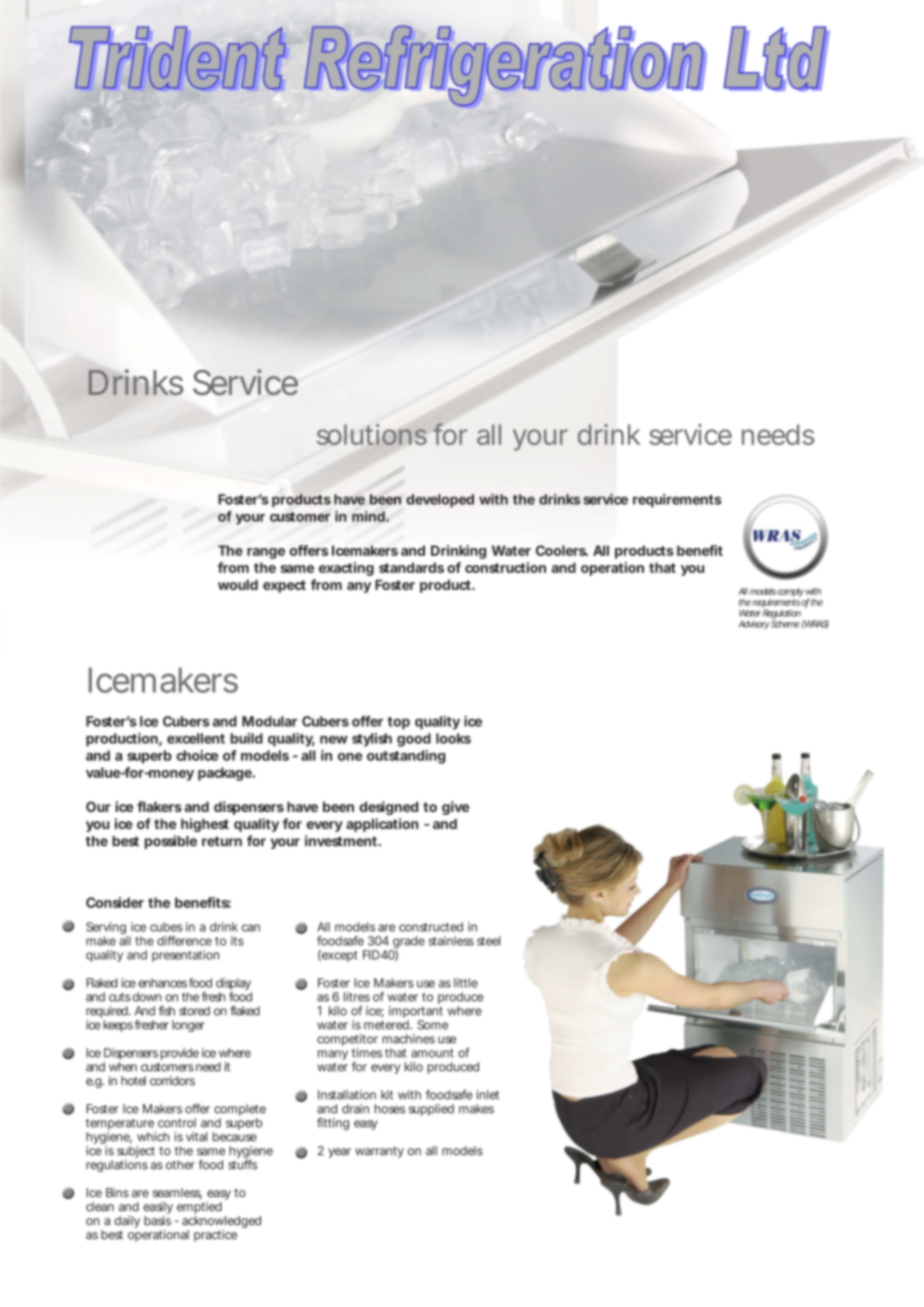  What do you see at coordinates (199, 1208) in the screenshot?
I see `emptied` at bounding box center [199, 1208].
